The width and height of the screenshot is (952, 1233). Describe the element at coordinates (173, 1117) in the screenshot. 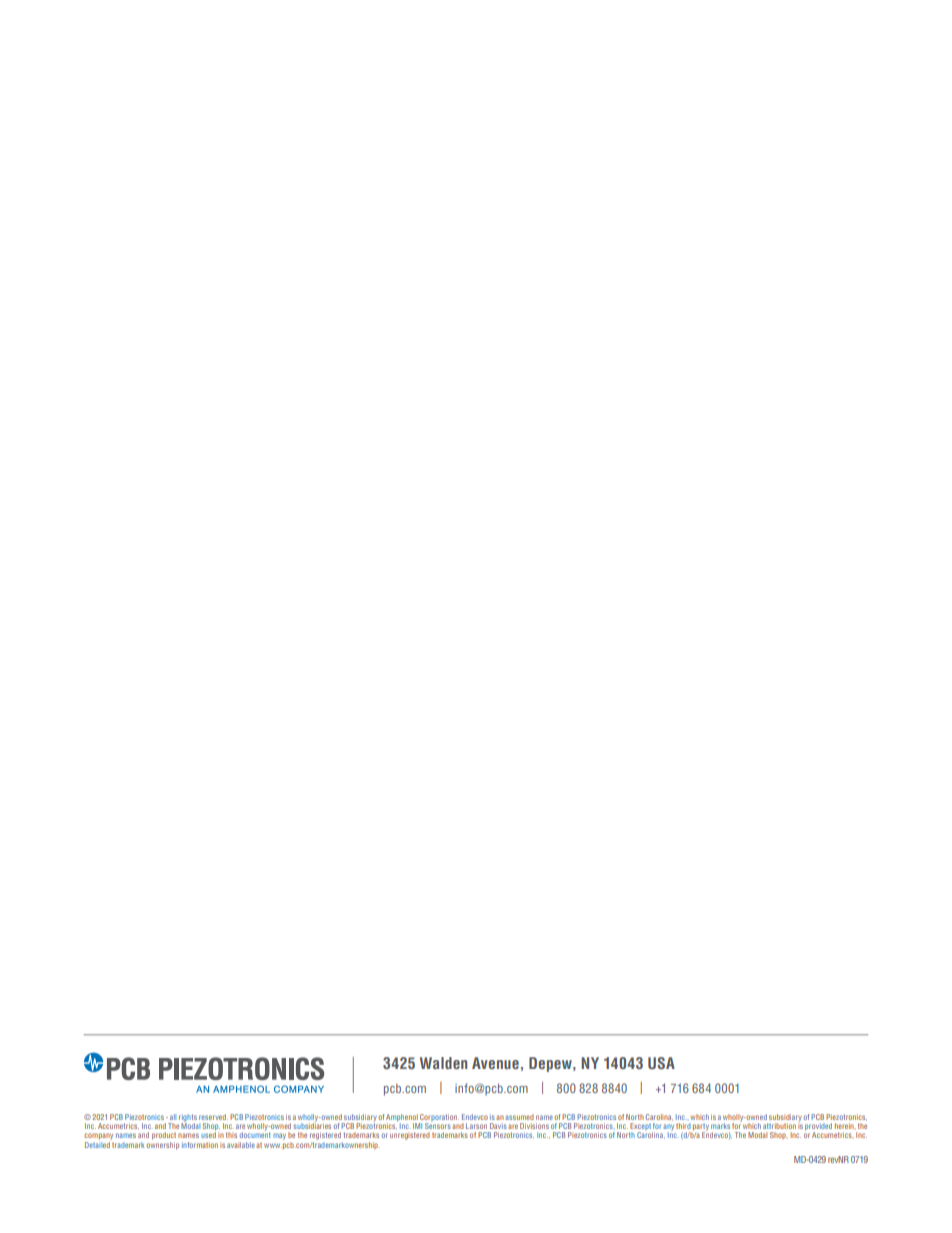

I see `all` at that location.
